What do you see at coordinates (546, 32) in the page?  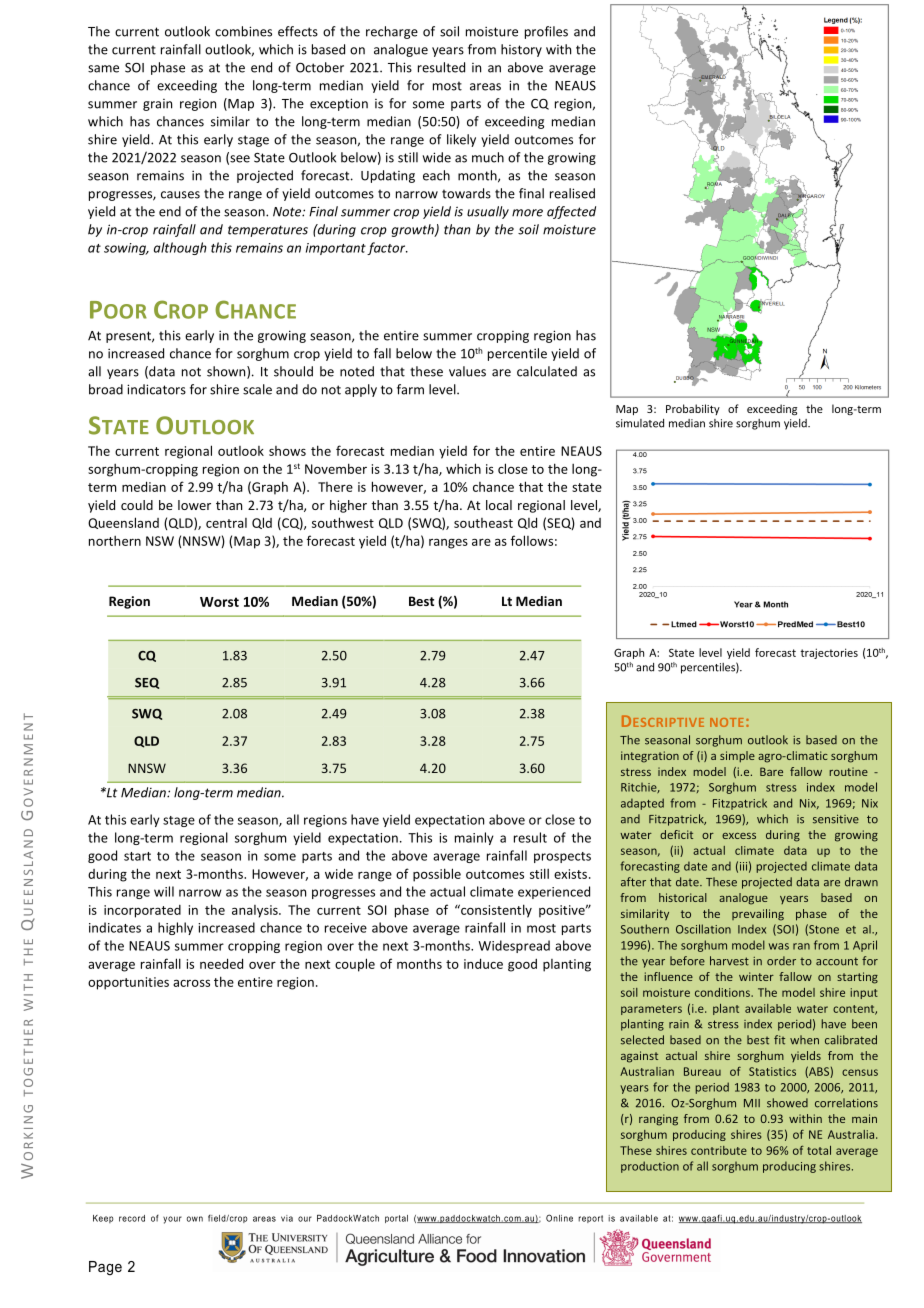 I see `profiles` at bounding box center [546, 32].
